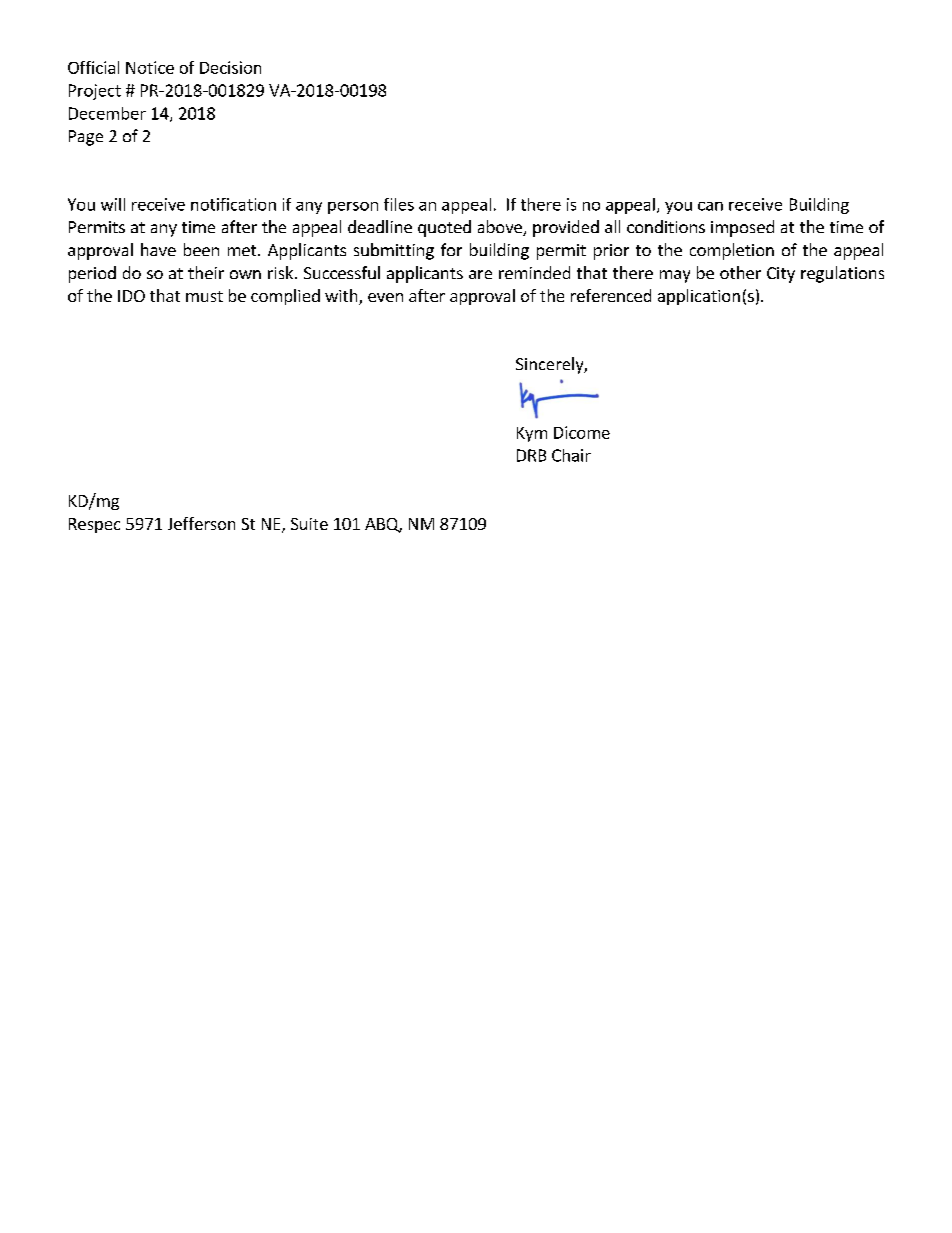 Image resolution: width=952 pixels, height=1233 pixels. I want to click on imposed, so click(742, 228).
